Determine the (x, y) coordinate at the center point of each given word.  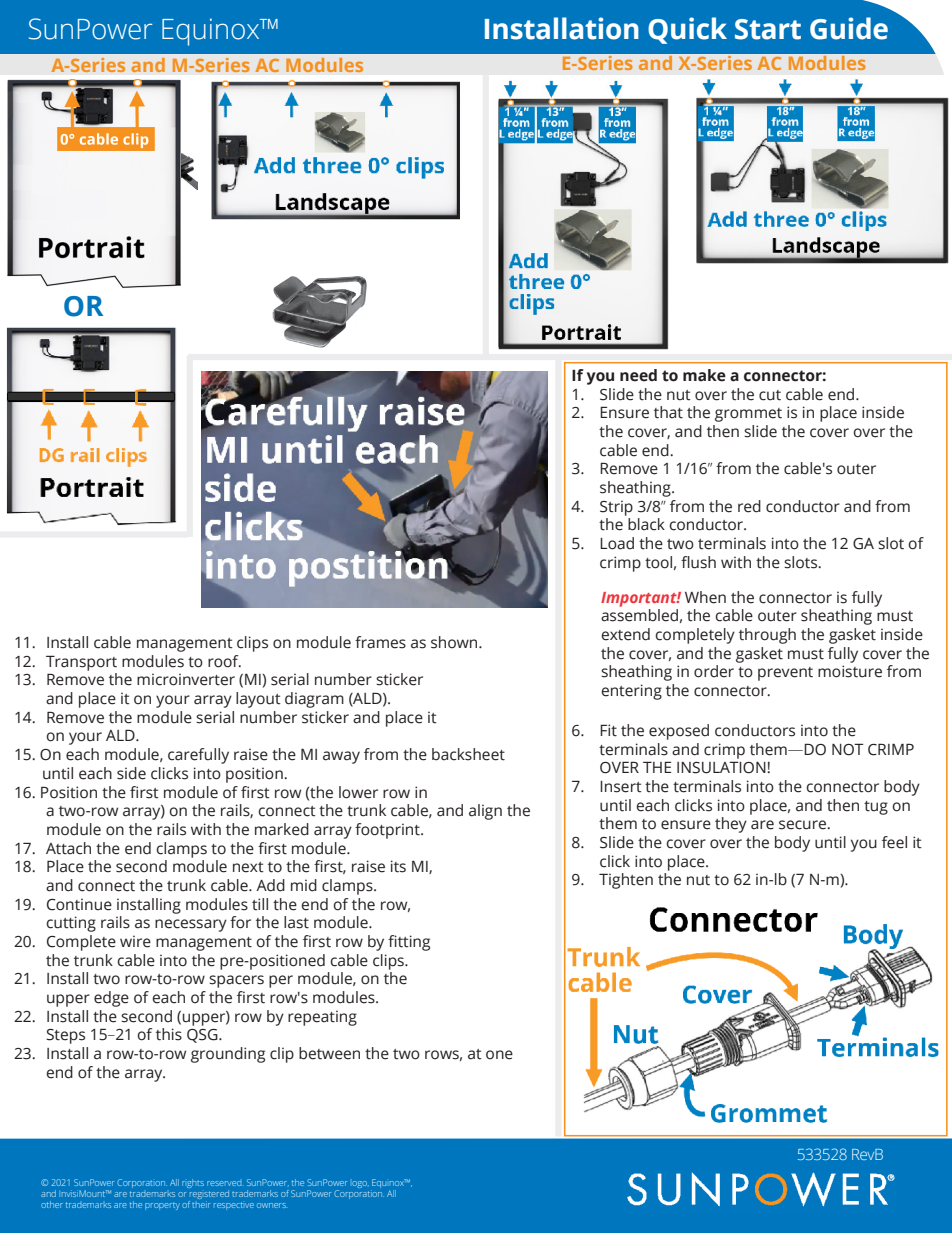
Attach (68, 848)
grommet (748, 415)
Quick (687, 30)
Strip (616, 508)
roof (224, 661)
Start (768, 29)
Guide (849, 28)
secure (803, 825)
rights (193, 1183)
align (485, 812)
